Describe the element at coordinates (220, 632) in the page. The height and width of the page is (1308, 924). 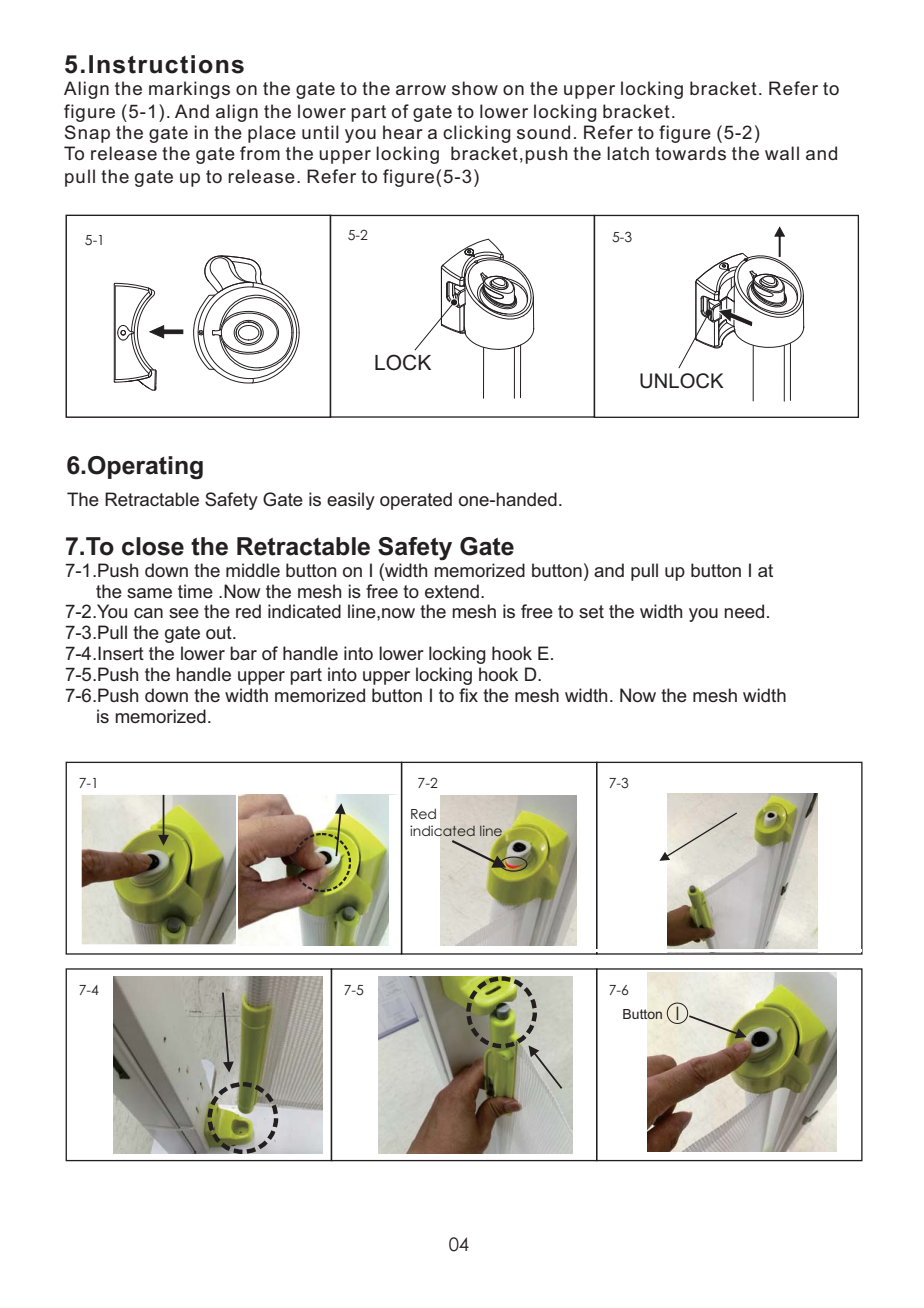
I see `out` at that location.
